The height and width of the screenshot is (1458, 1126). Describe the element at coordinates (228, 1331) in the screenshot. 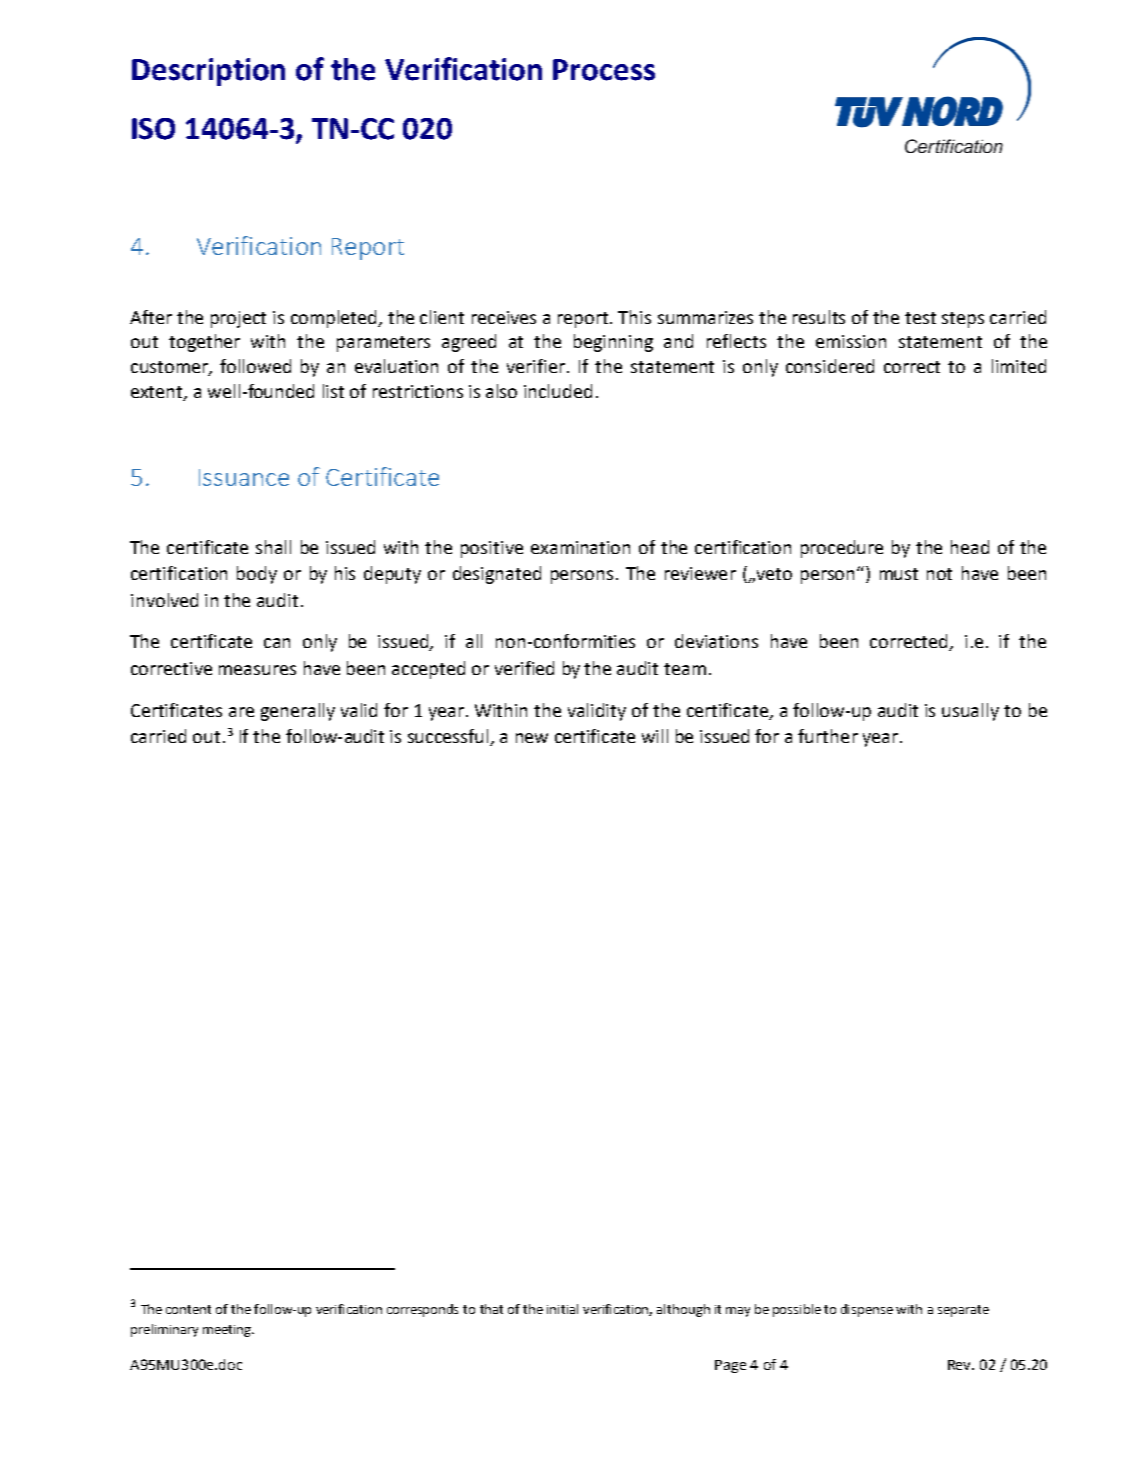

I see `meeting` at that location.
